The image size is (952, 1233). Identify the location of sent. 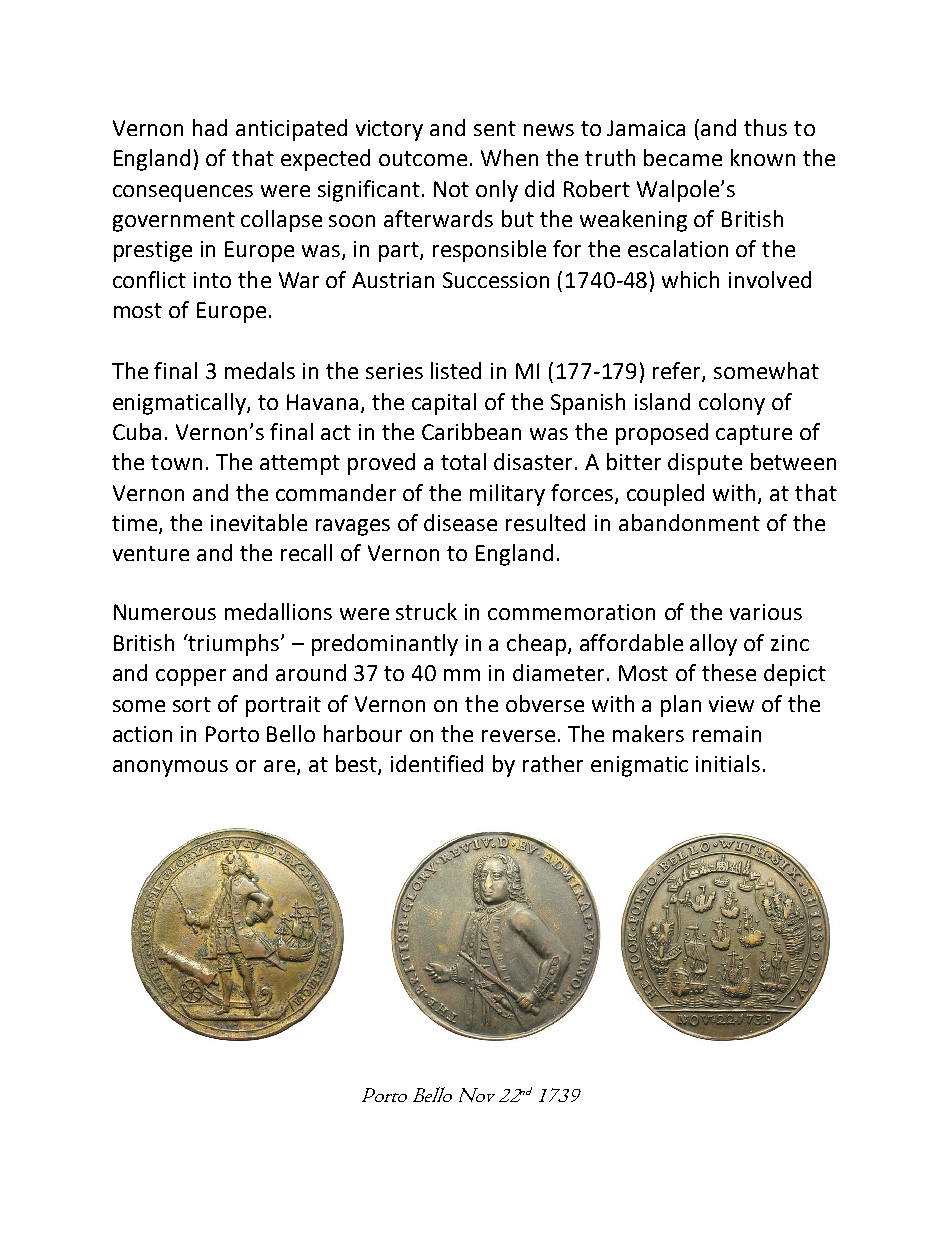
(495, 128).
